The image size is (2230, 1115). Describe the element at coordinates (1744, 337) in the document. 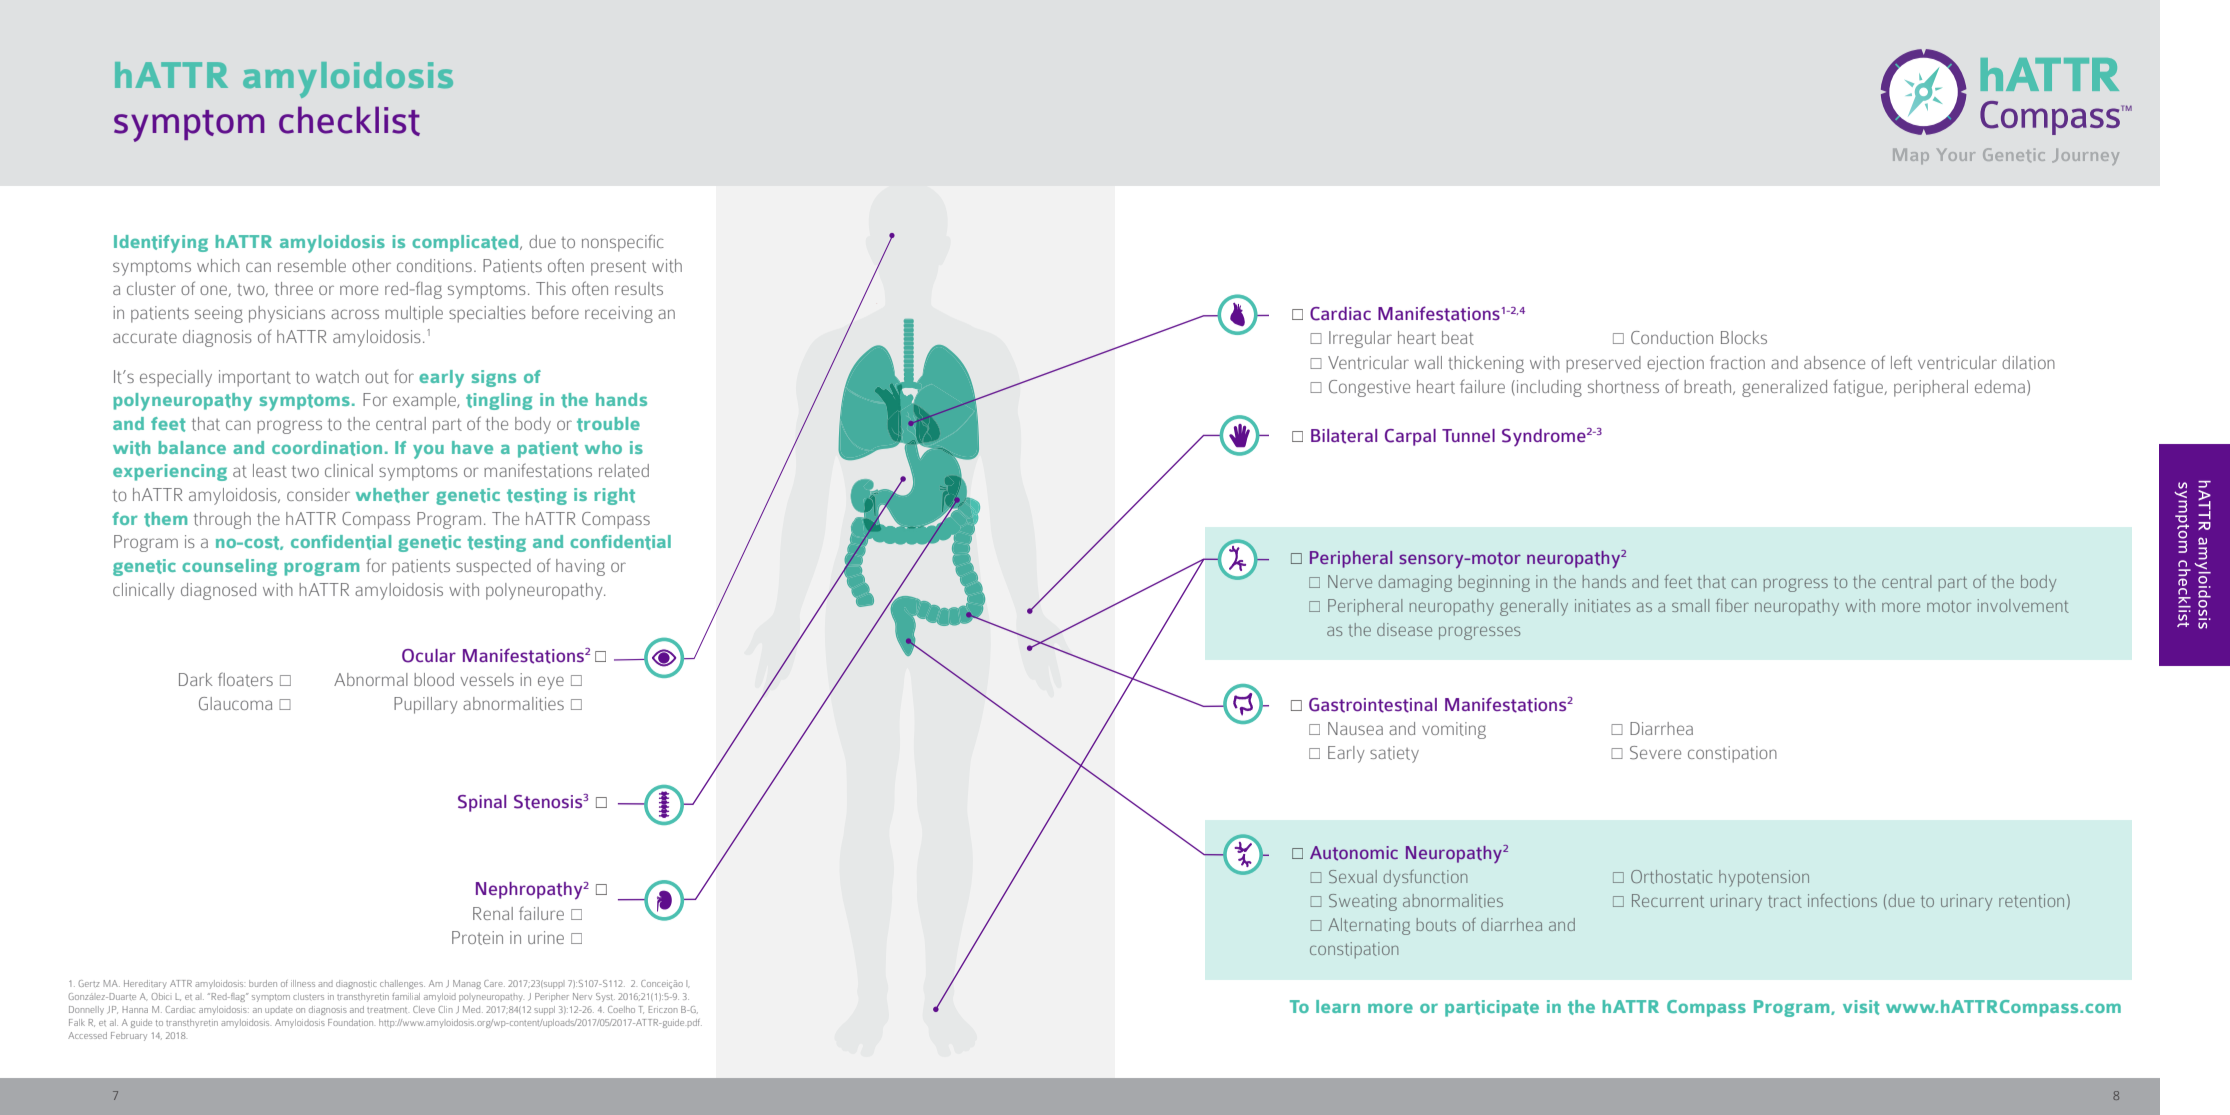

I see `Blocks` at that location.
